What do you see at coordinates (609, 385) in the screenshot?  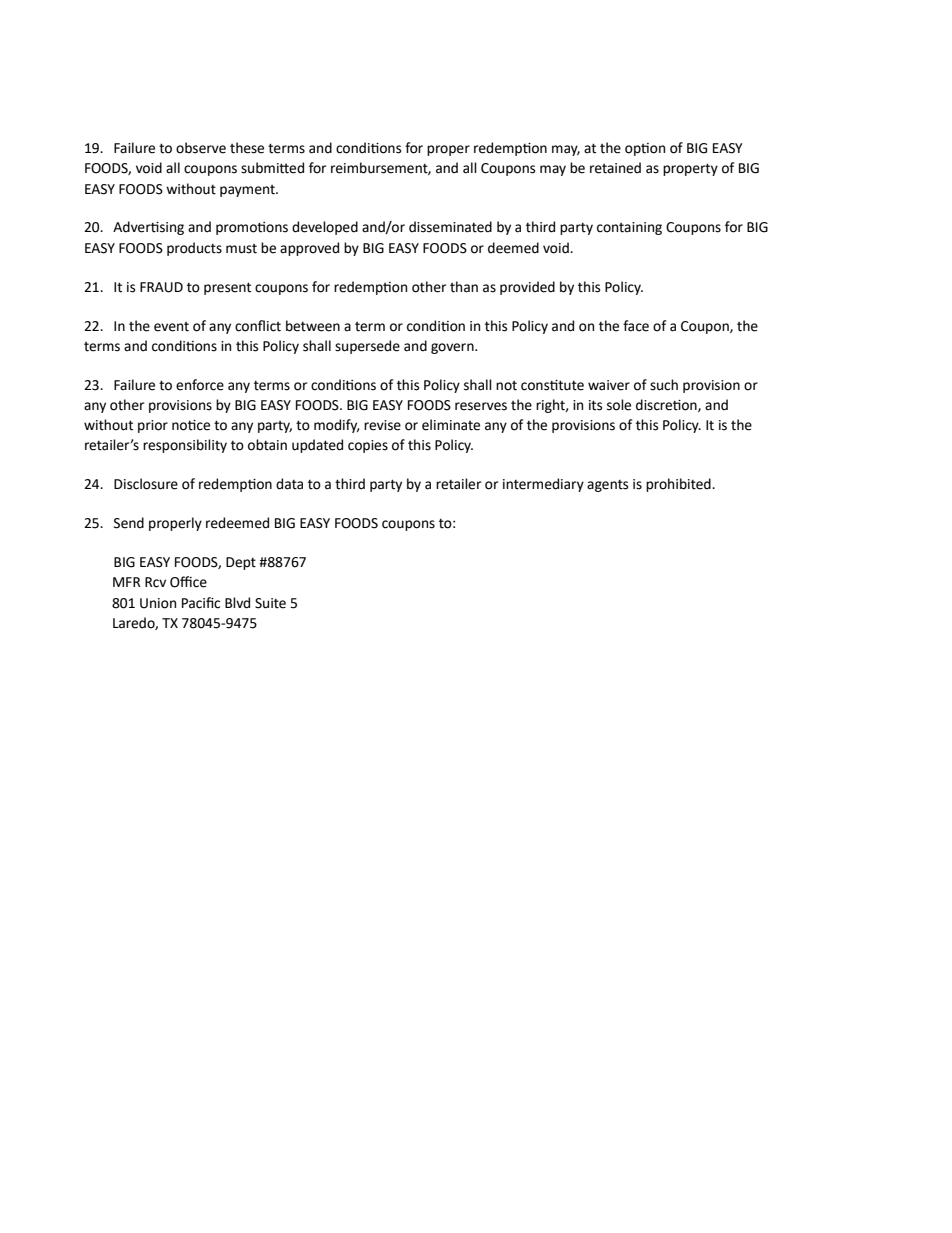 I see `waiver` at bounding box center [609, 385].
